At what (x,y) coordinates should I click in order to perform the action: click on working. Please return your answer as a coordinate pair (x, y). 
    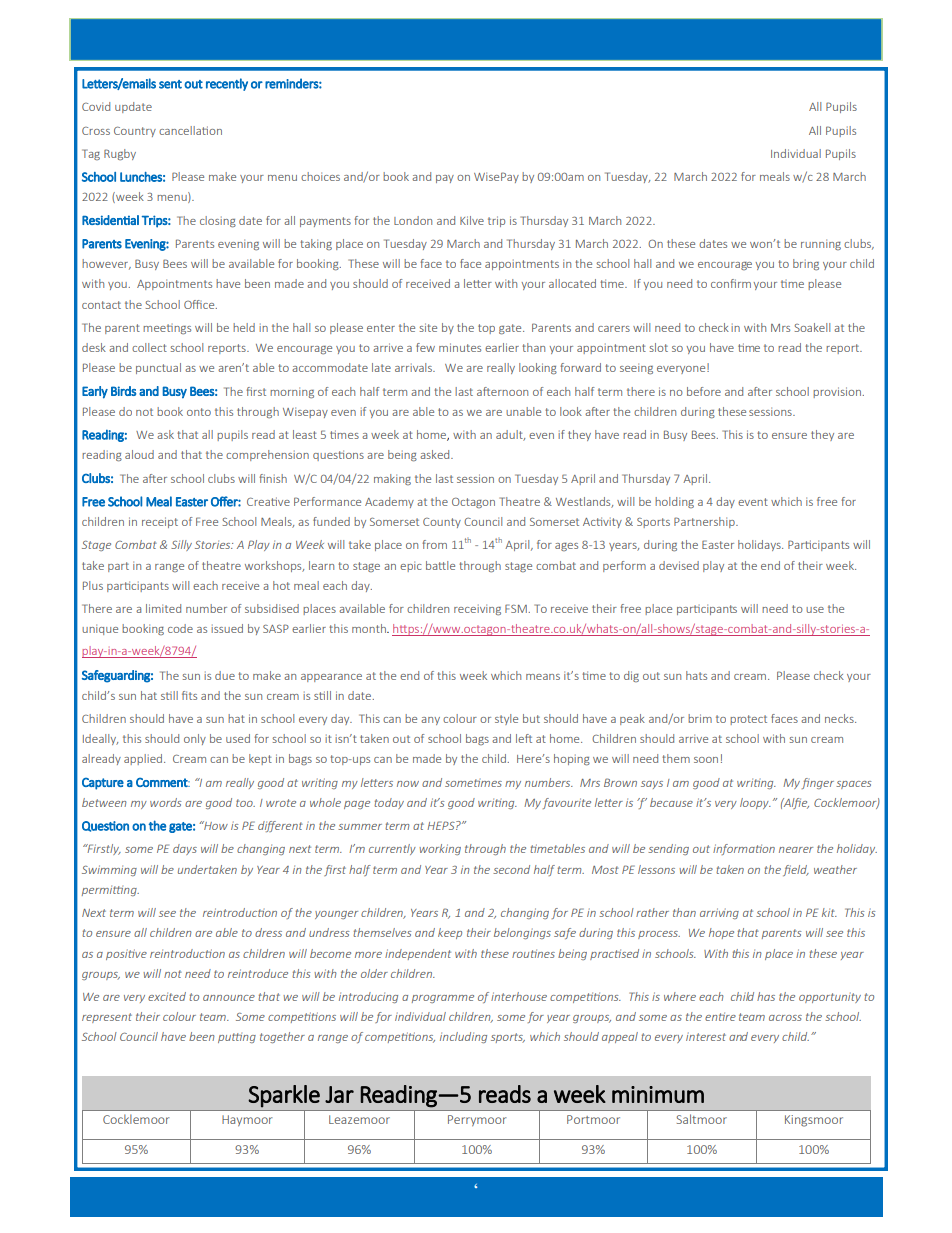
    Looking at the image, I should click on (440, 849).
